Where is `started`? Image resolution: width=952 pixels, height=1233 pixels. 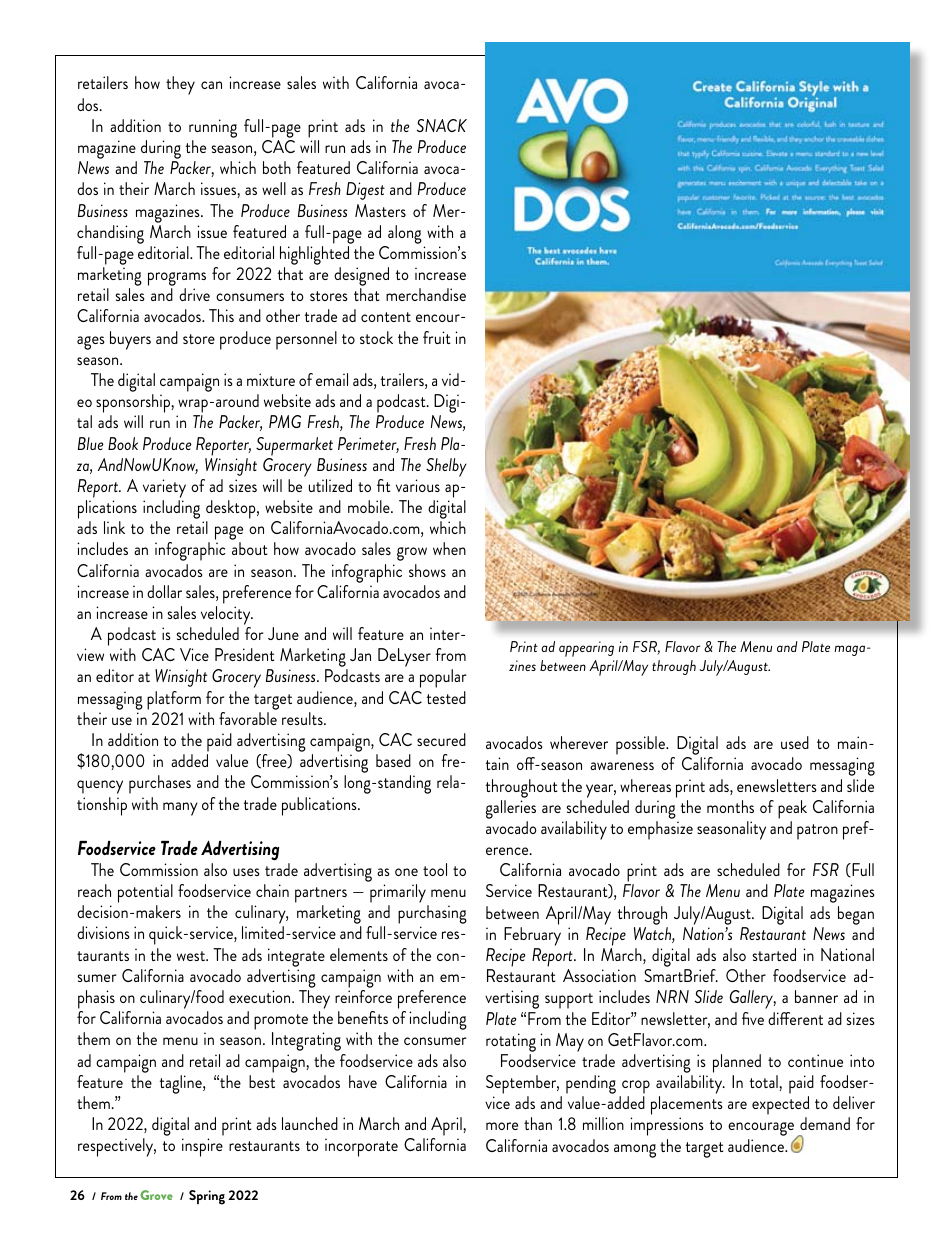
started is located at coordinates (774, 954).
